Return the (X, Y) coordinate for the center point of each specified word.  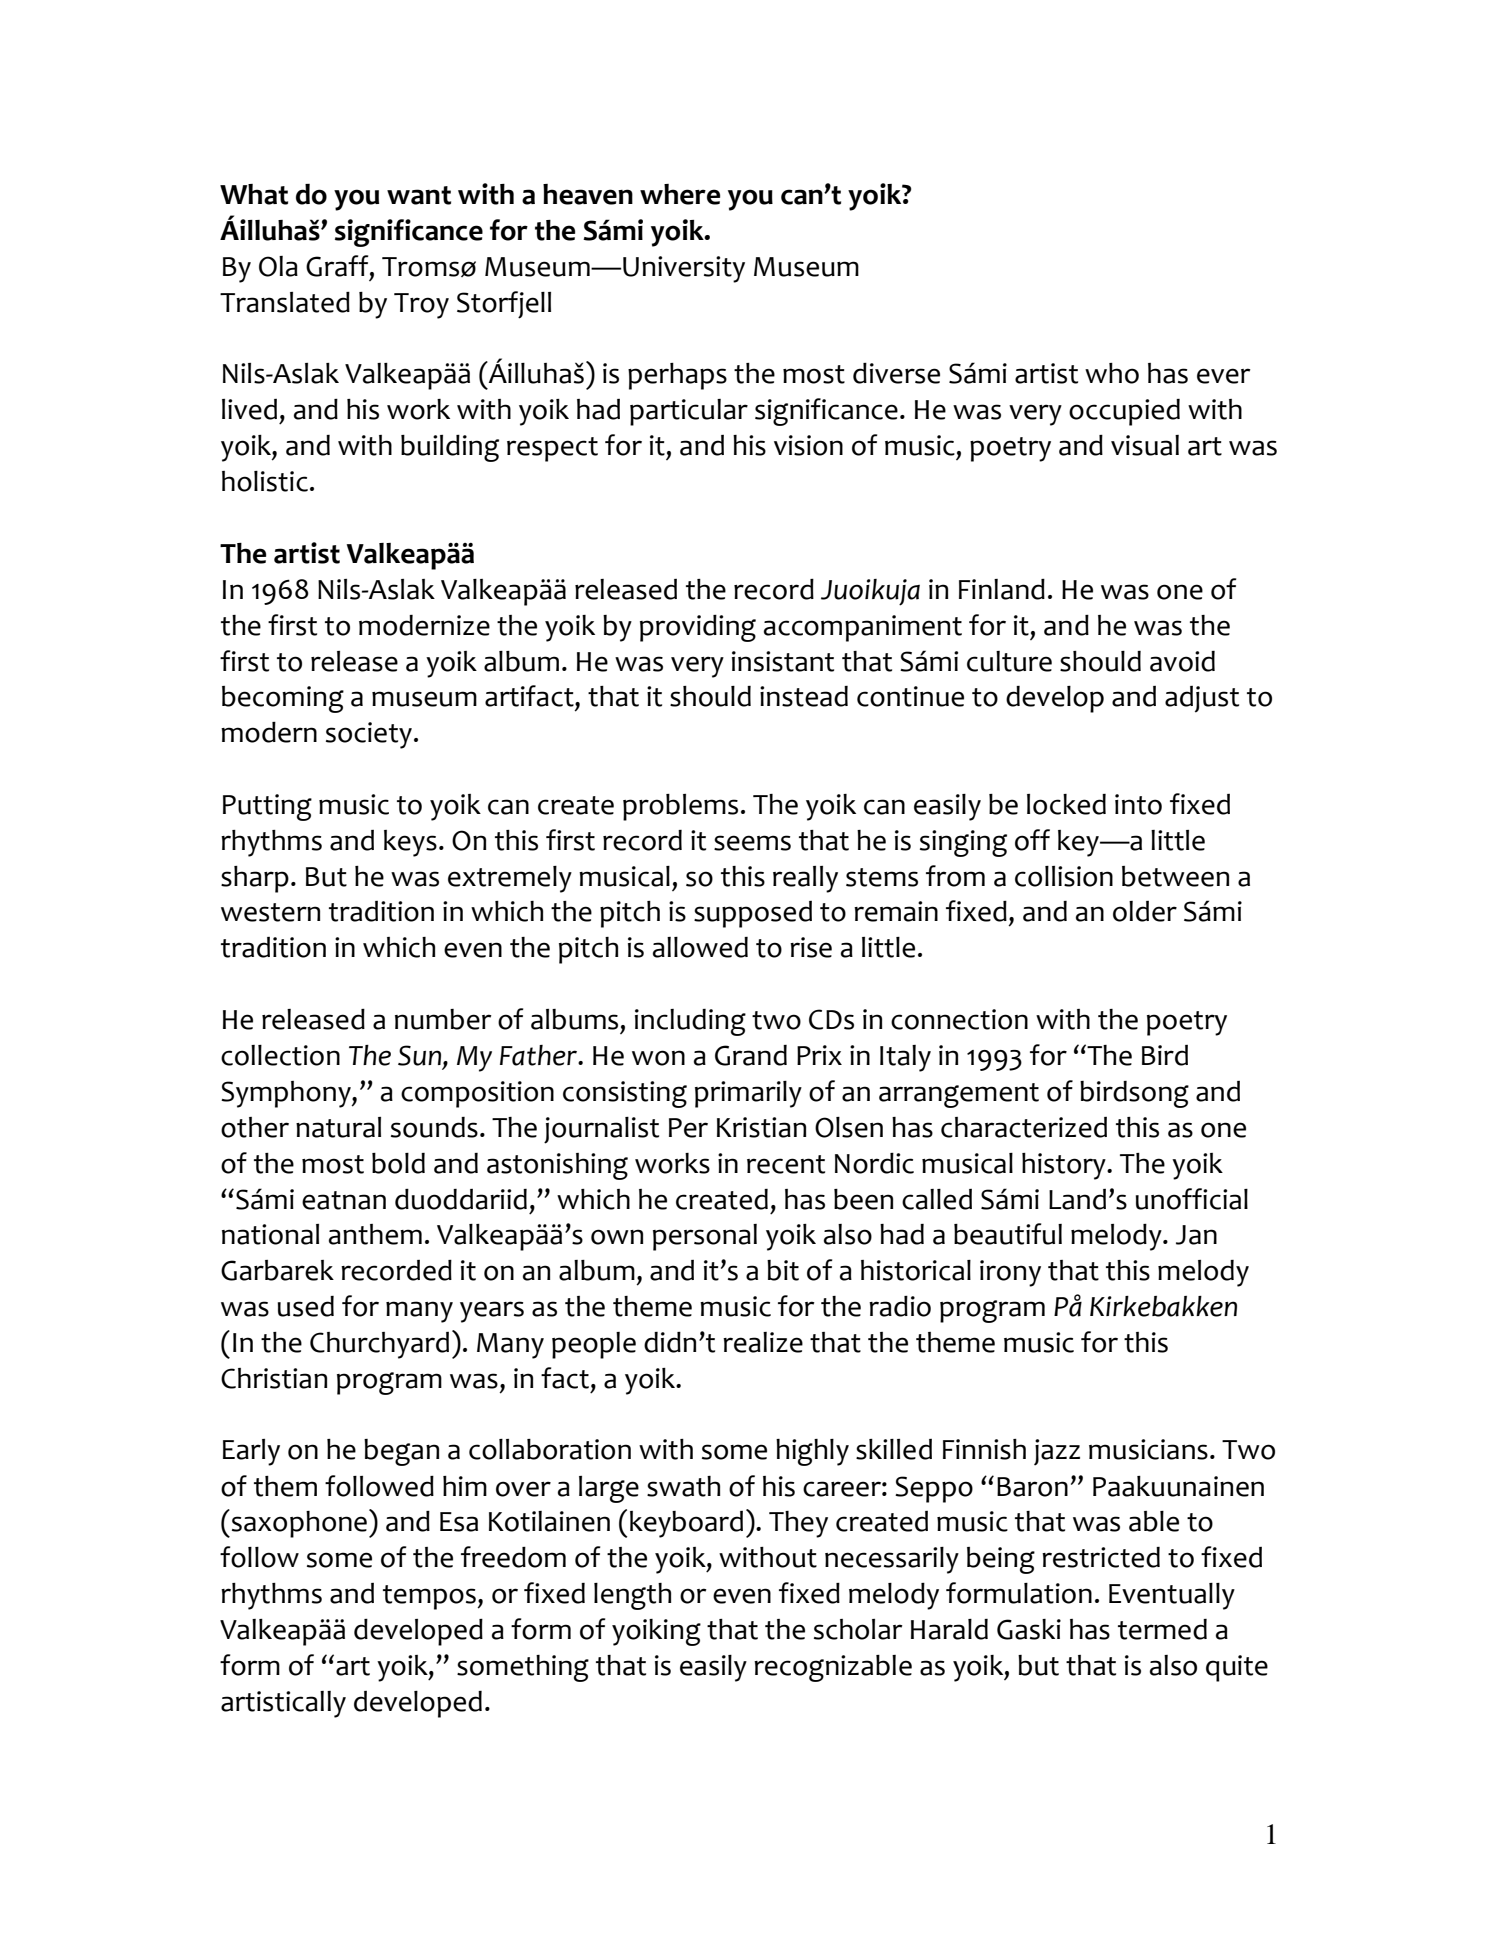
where (680, 194)
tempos (430, 1597)
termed (1162, 1629)
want (419, 195)
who (1112, 373)
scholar (858, 1629)
